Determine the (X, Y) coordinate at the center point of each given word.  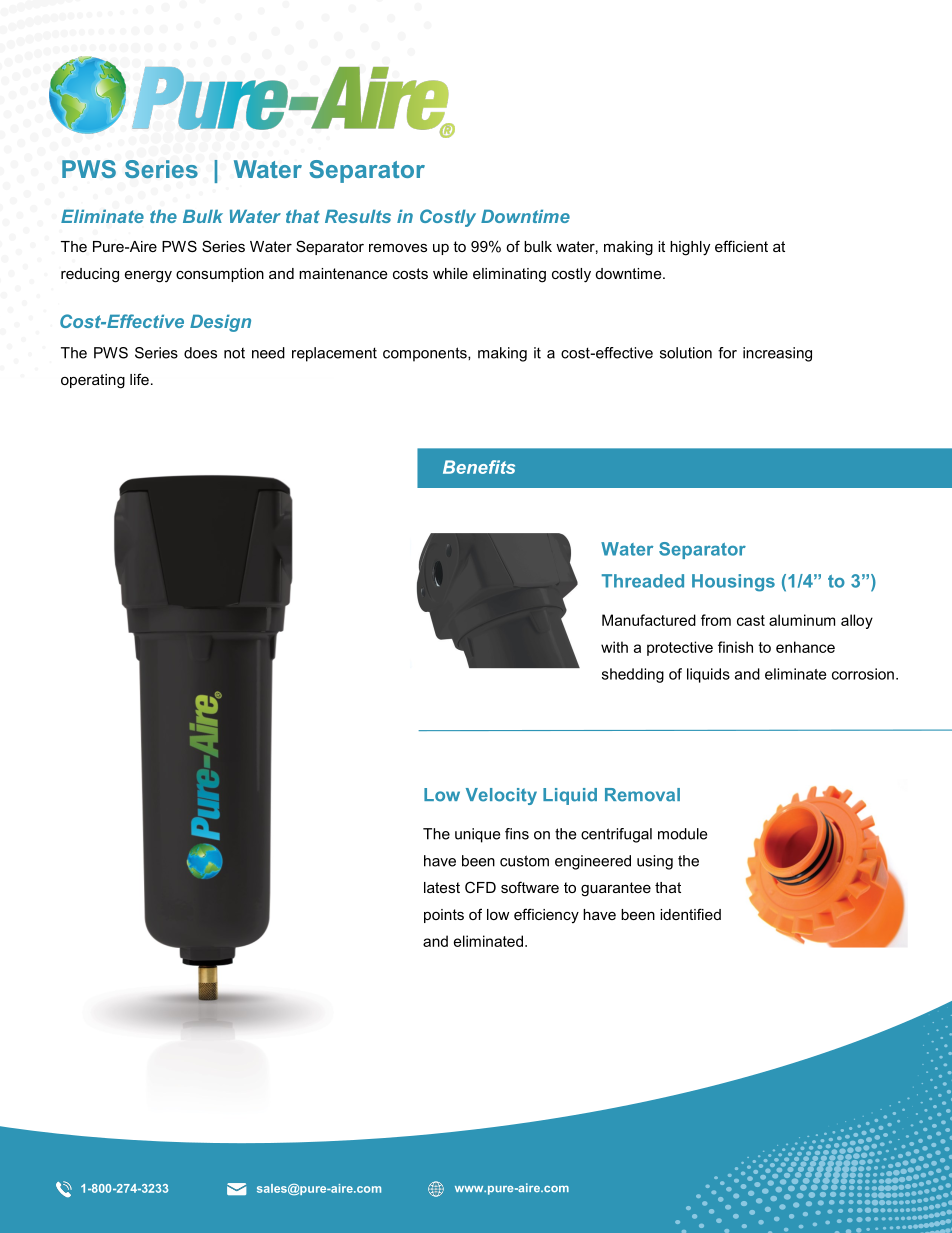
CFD (480, 887)
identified (690, 914)
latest (442, 887)
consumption (220, 275)
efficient (741, 246)
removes (398, 247)
